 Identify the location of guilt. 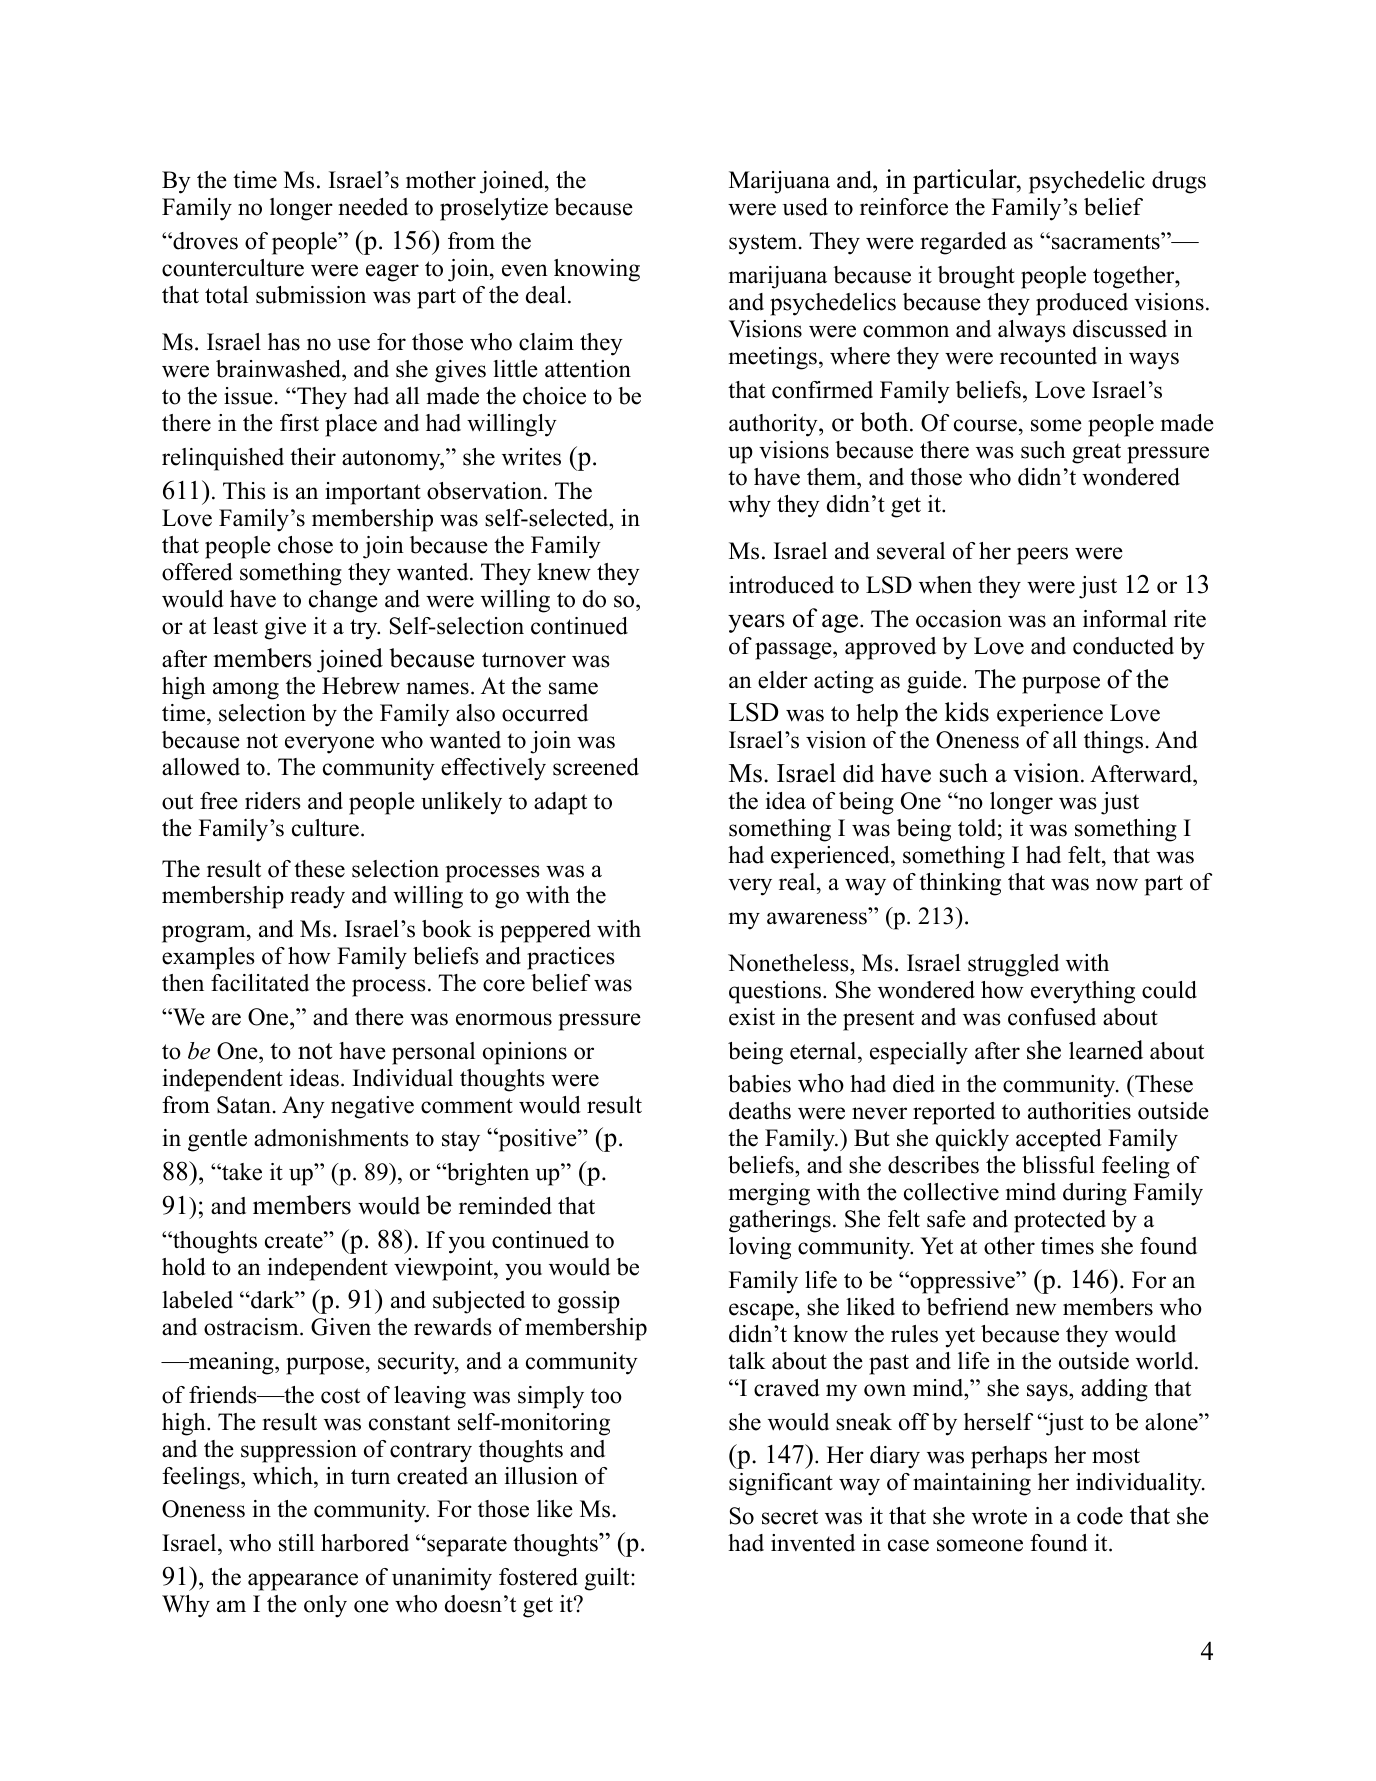
(608, 1579).
